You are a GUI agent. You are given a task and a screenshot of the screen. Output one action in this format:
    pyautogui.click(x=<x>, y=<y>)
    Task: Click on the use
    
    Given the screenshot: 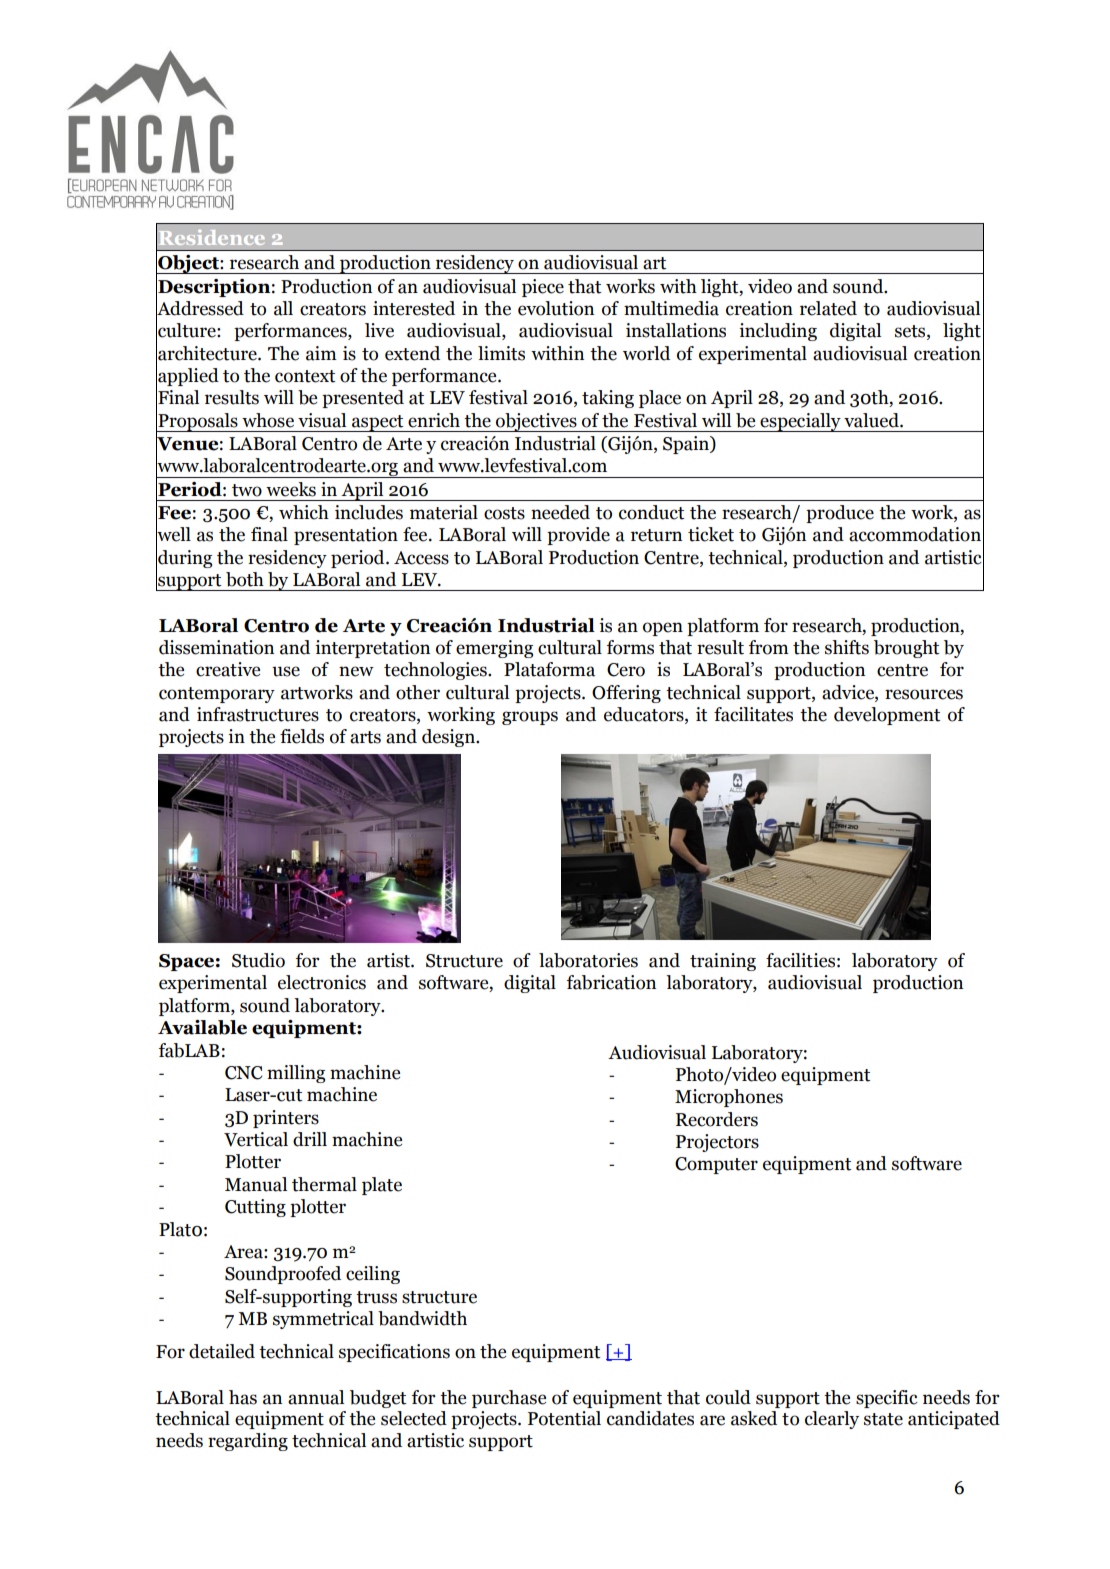 What is the action you would take?
    pyautogui.click(x=286, y=671)
